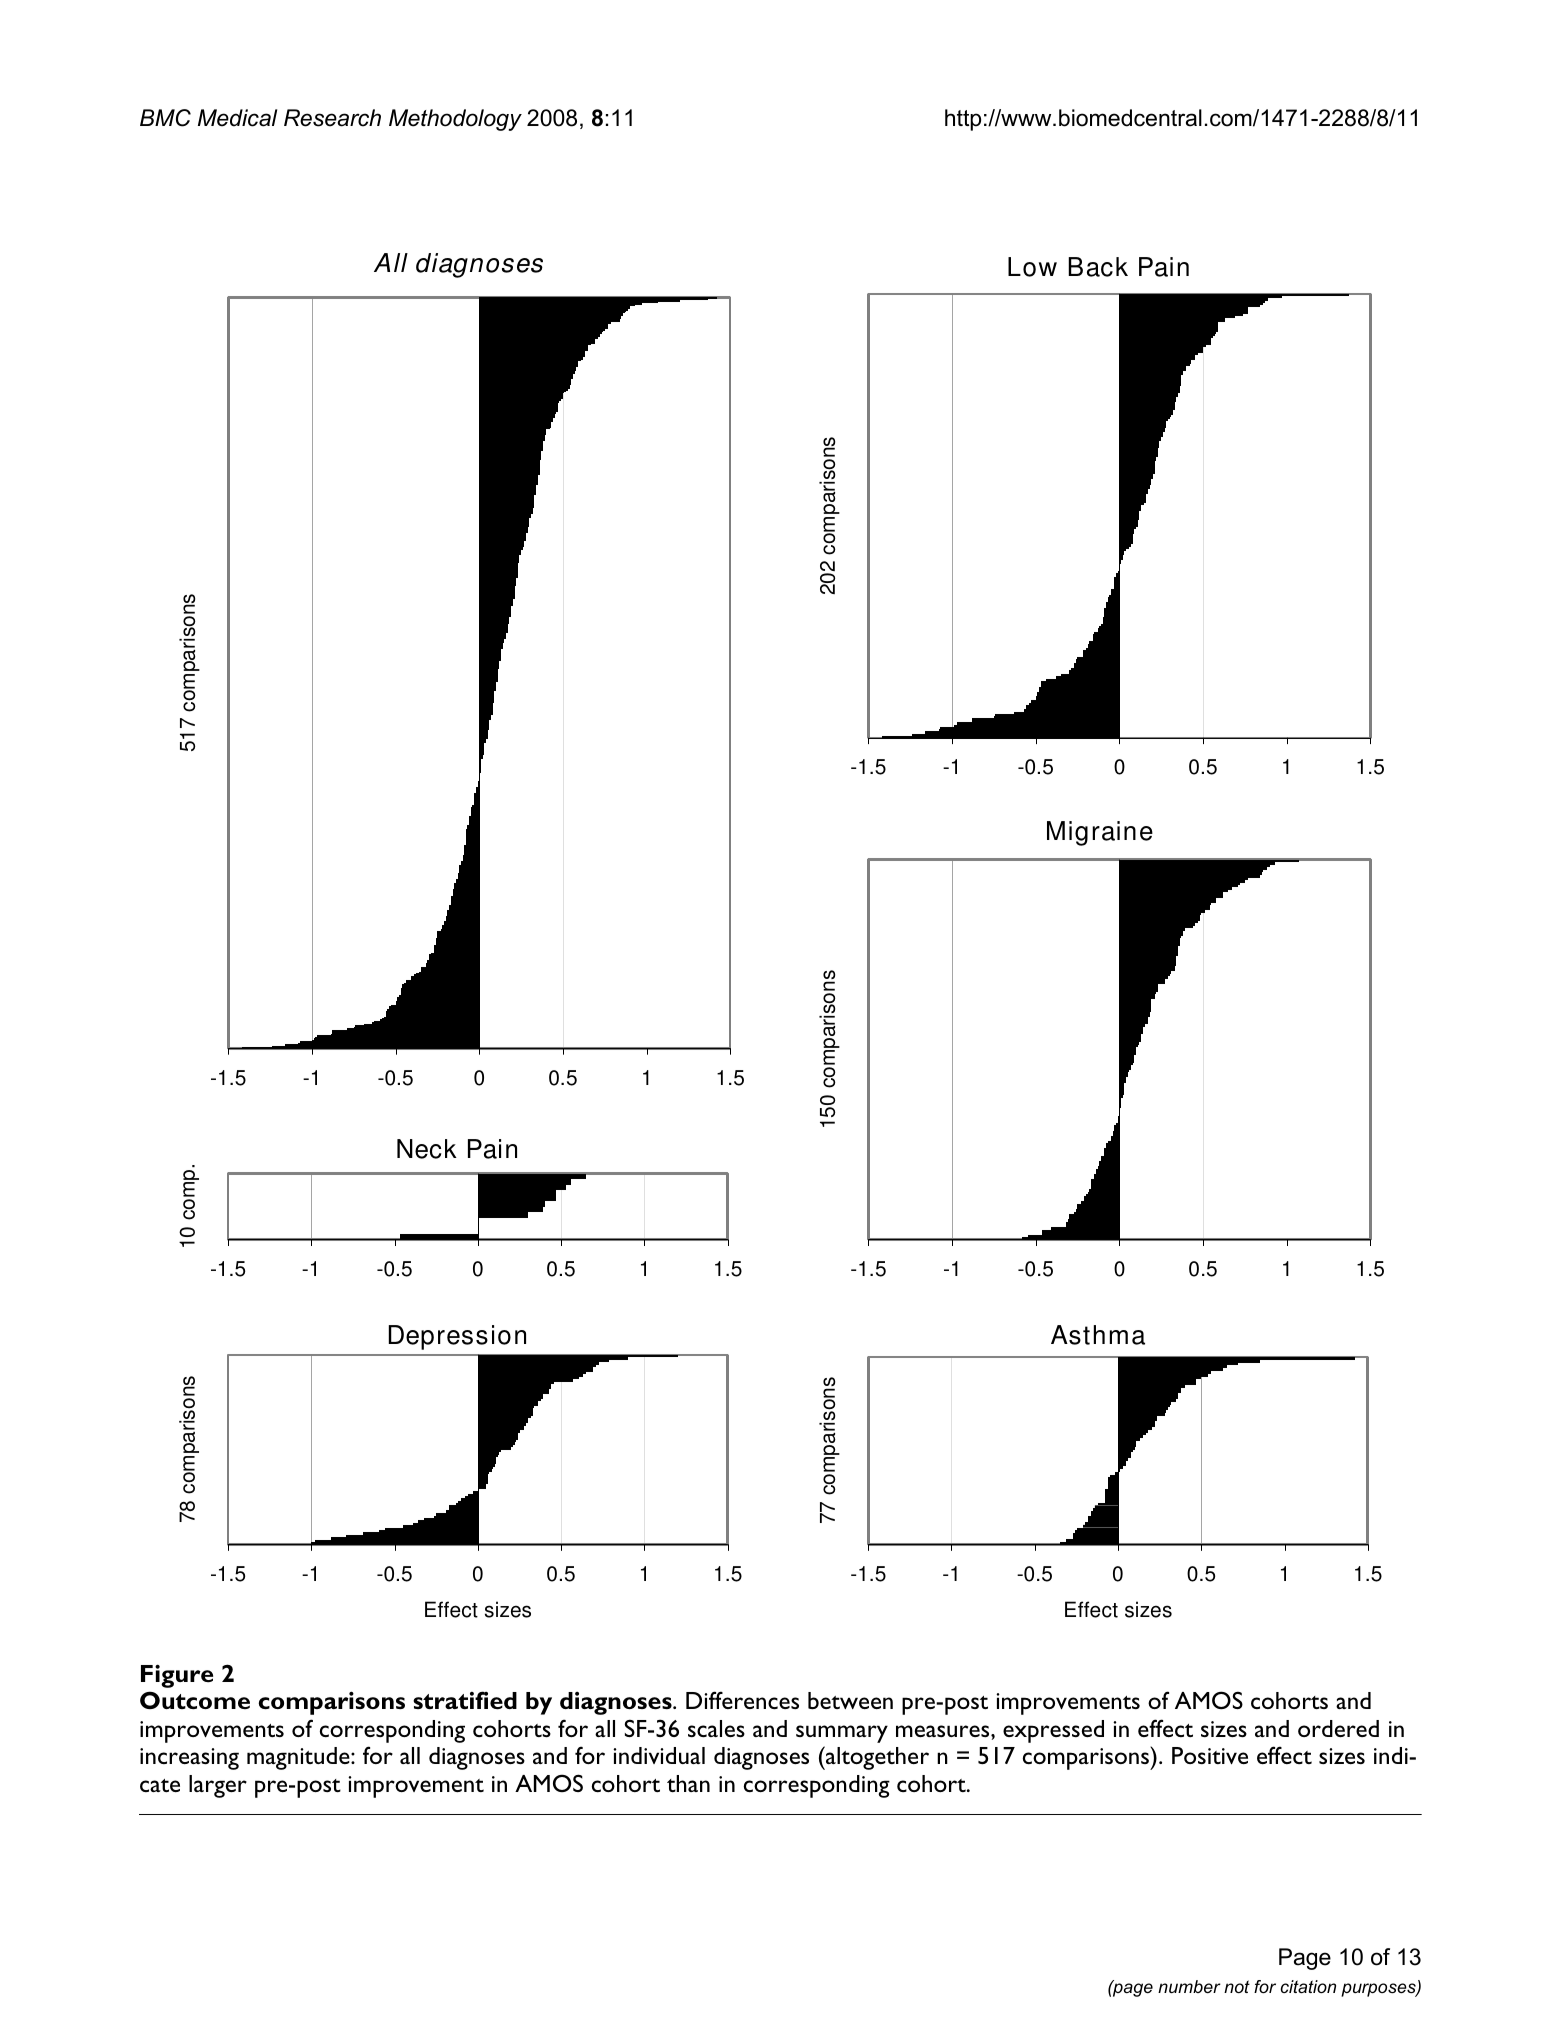 The image size is (1568, 2036). I want to click on Depression, so click(457, 1337).
